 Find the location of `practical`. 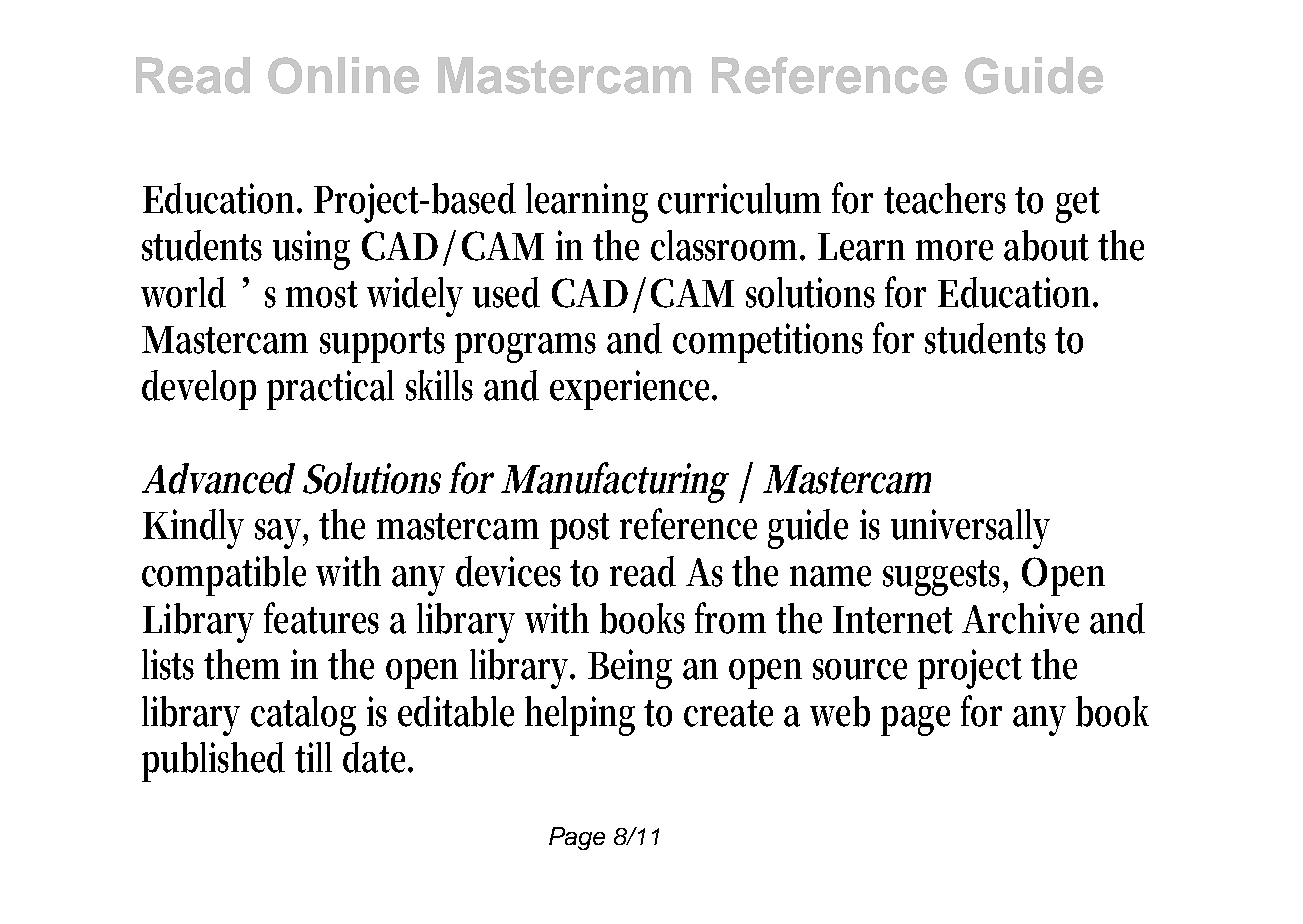

practical is located at coordinates (330, 390).
